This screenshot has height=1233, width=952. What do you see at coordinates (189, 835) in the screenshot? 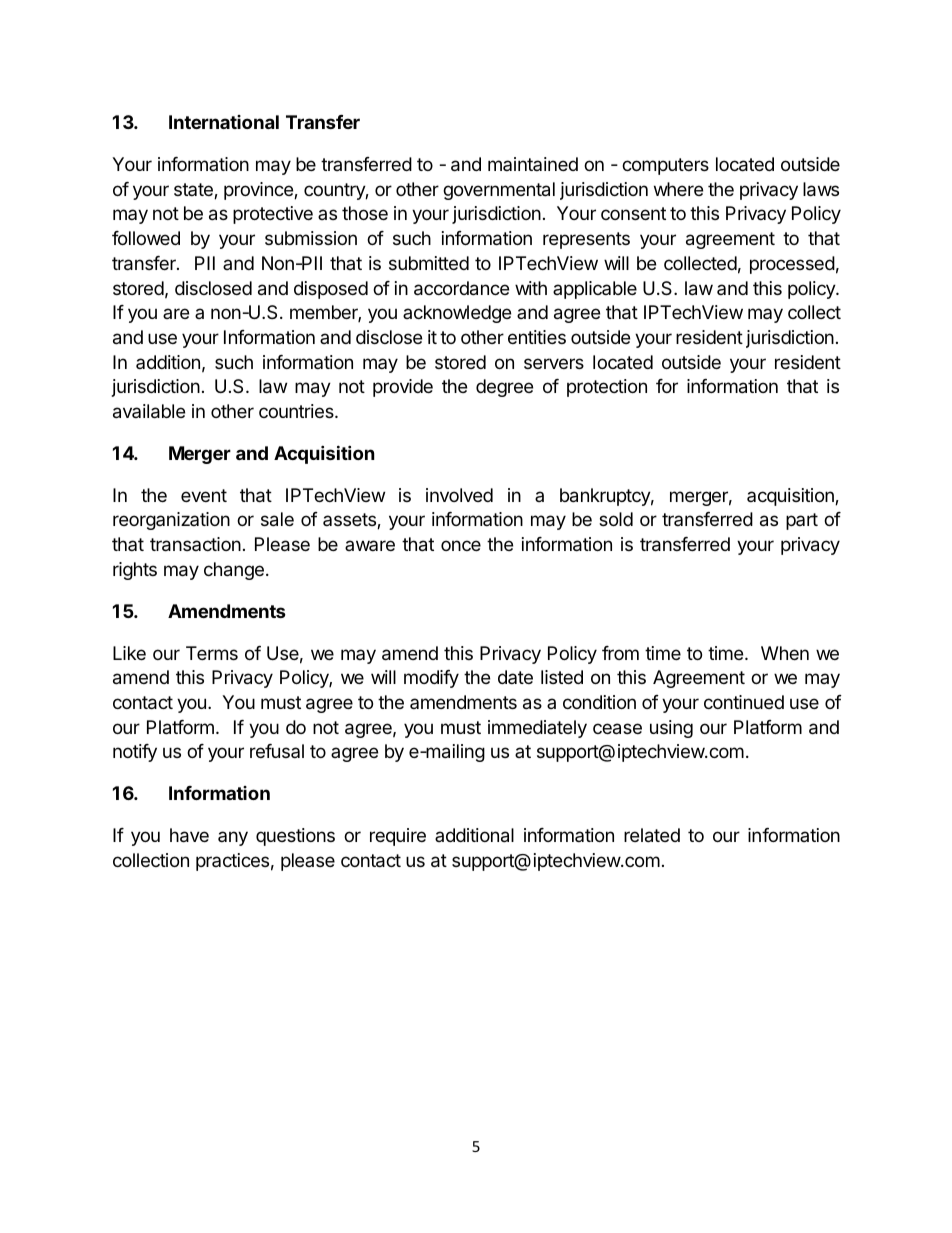
I see `have` at bounding box center [189, 835].
